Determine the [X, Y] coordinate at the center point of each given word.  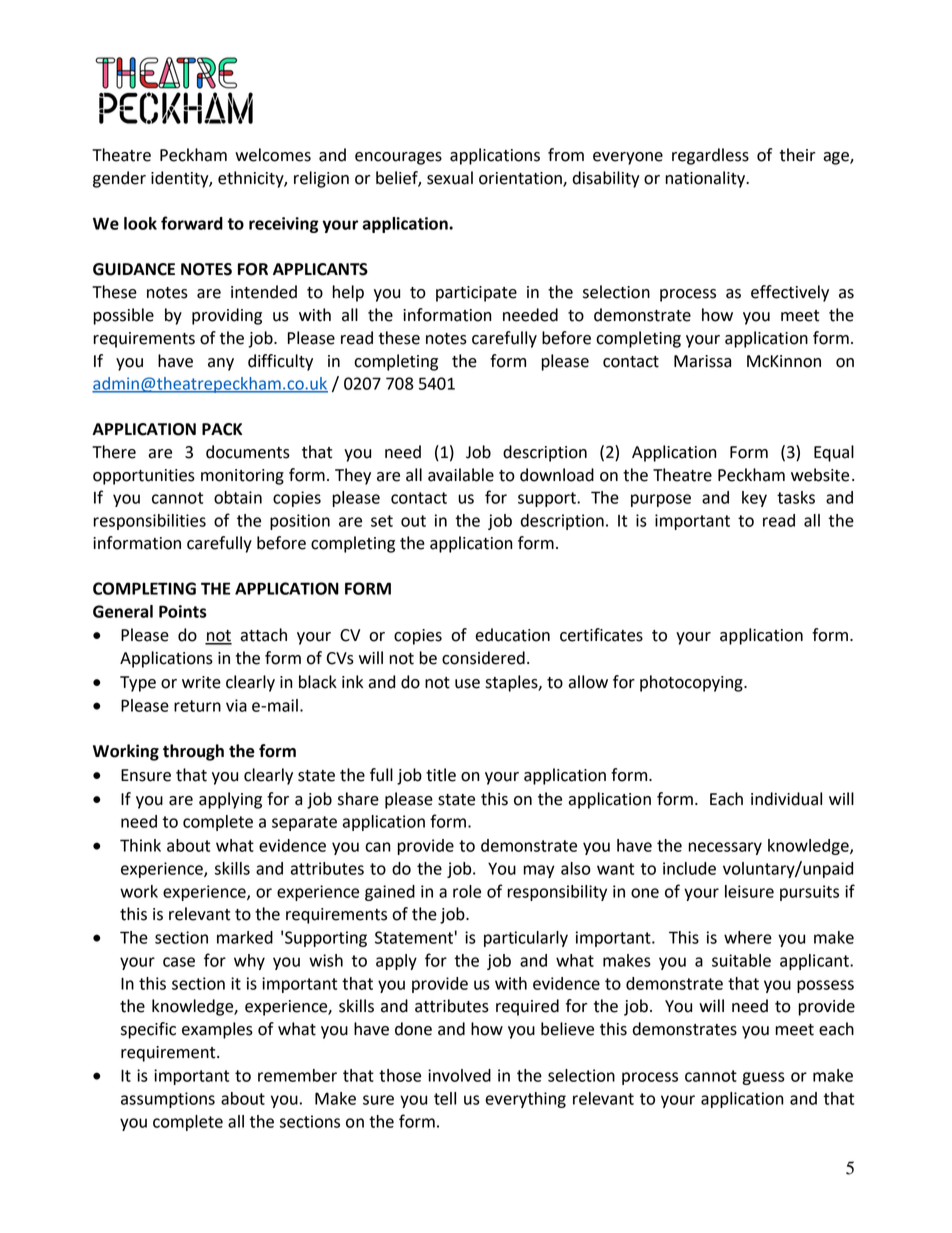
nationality [706, 179]
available [461, 475]
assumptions [168, 1100]
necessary [725, 848]
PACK [222, 429]
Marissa [702, 361]
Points [183, 611]
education [512, 635]
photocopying [692, 683]
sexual [450, 178]
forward [192, 223]
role [467, 891]
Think [140, 845]
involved [459, 1075]
